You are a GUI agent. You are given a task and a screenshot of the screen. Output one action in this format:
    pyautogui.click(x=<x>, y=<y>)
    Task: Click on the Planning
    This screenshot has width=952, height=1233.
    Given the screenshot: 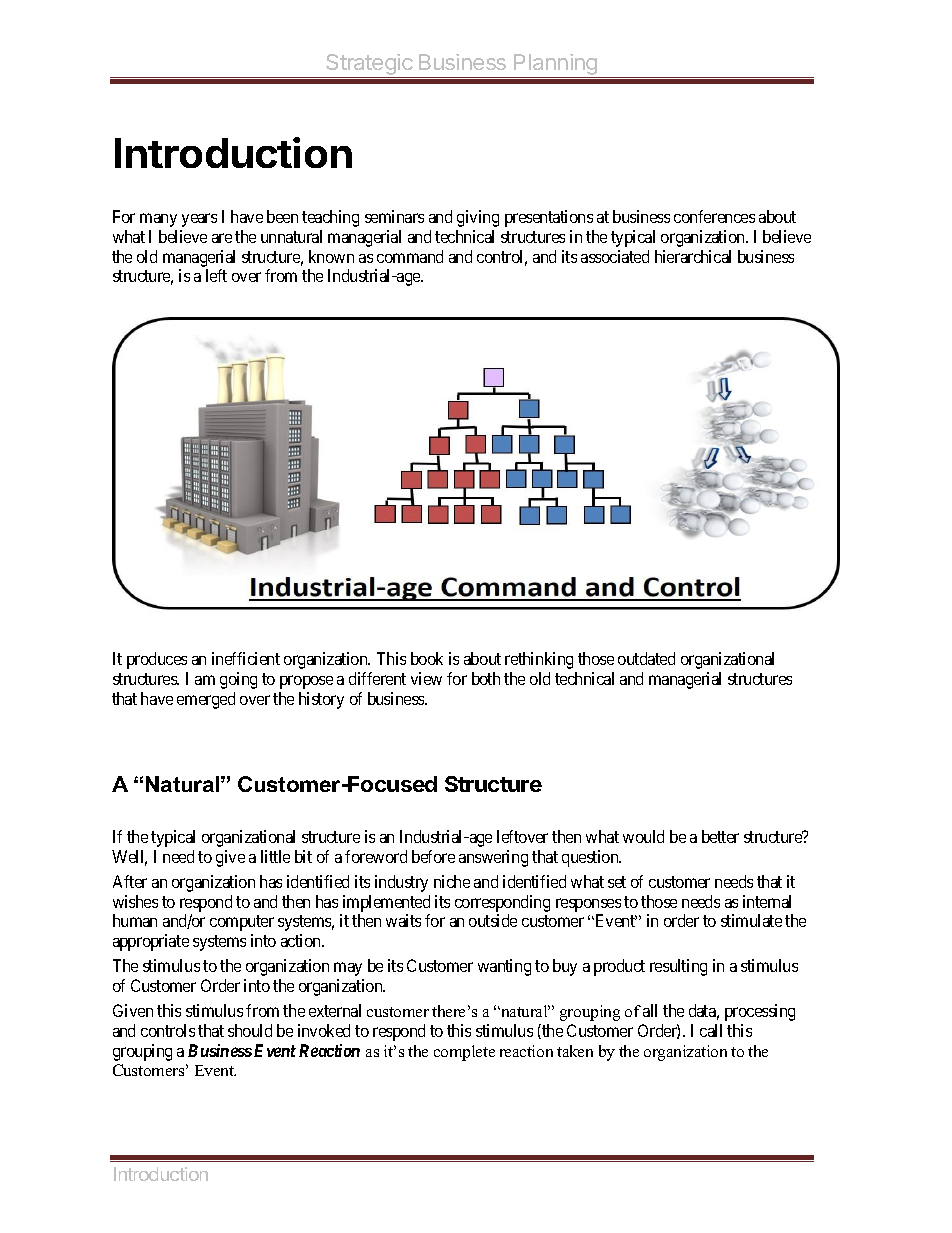 What is the action you would take?
    pyautogui.click(x=556, y=66)
